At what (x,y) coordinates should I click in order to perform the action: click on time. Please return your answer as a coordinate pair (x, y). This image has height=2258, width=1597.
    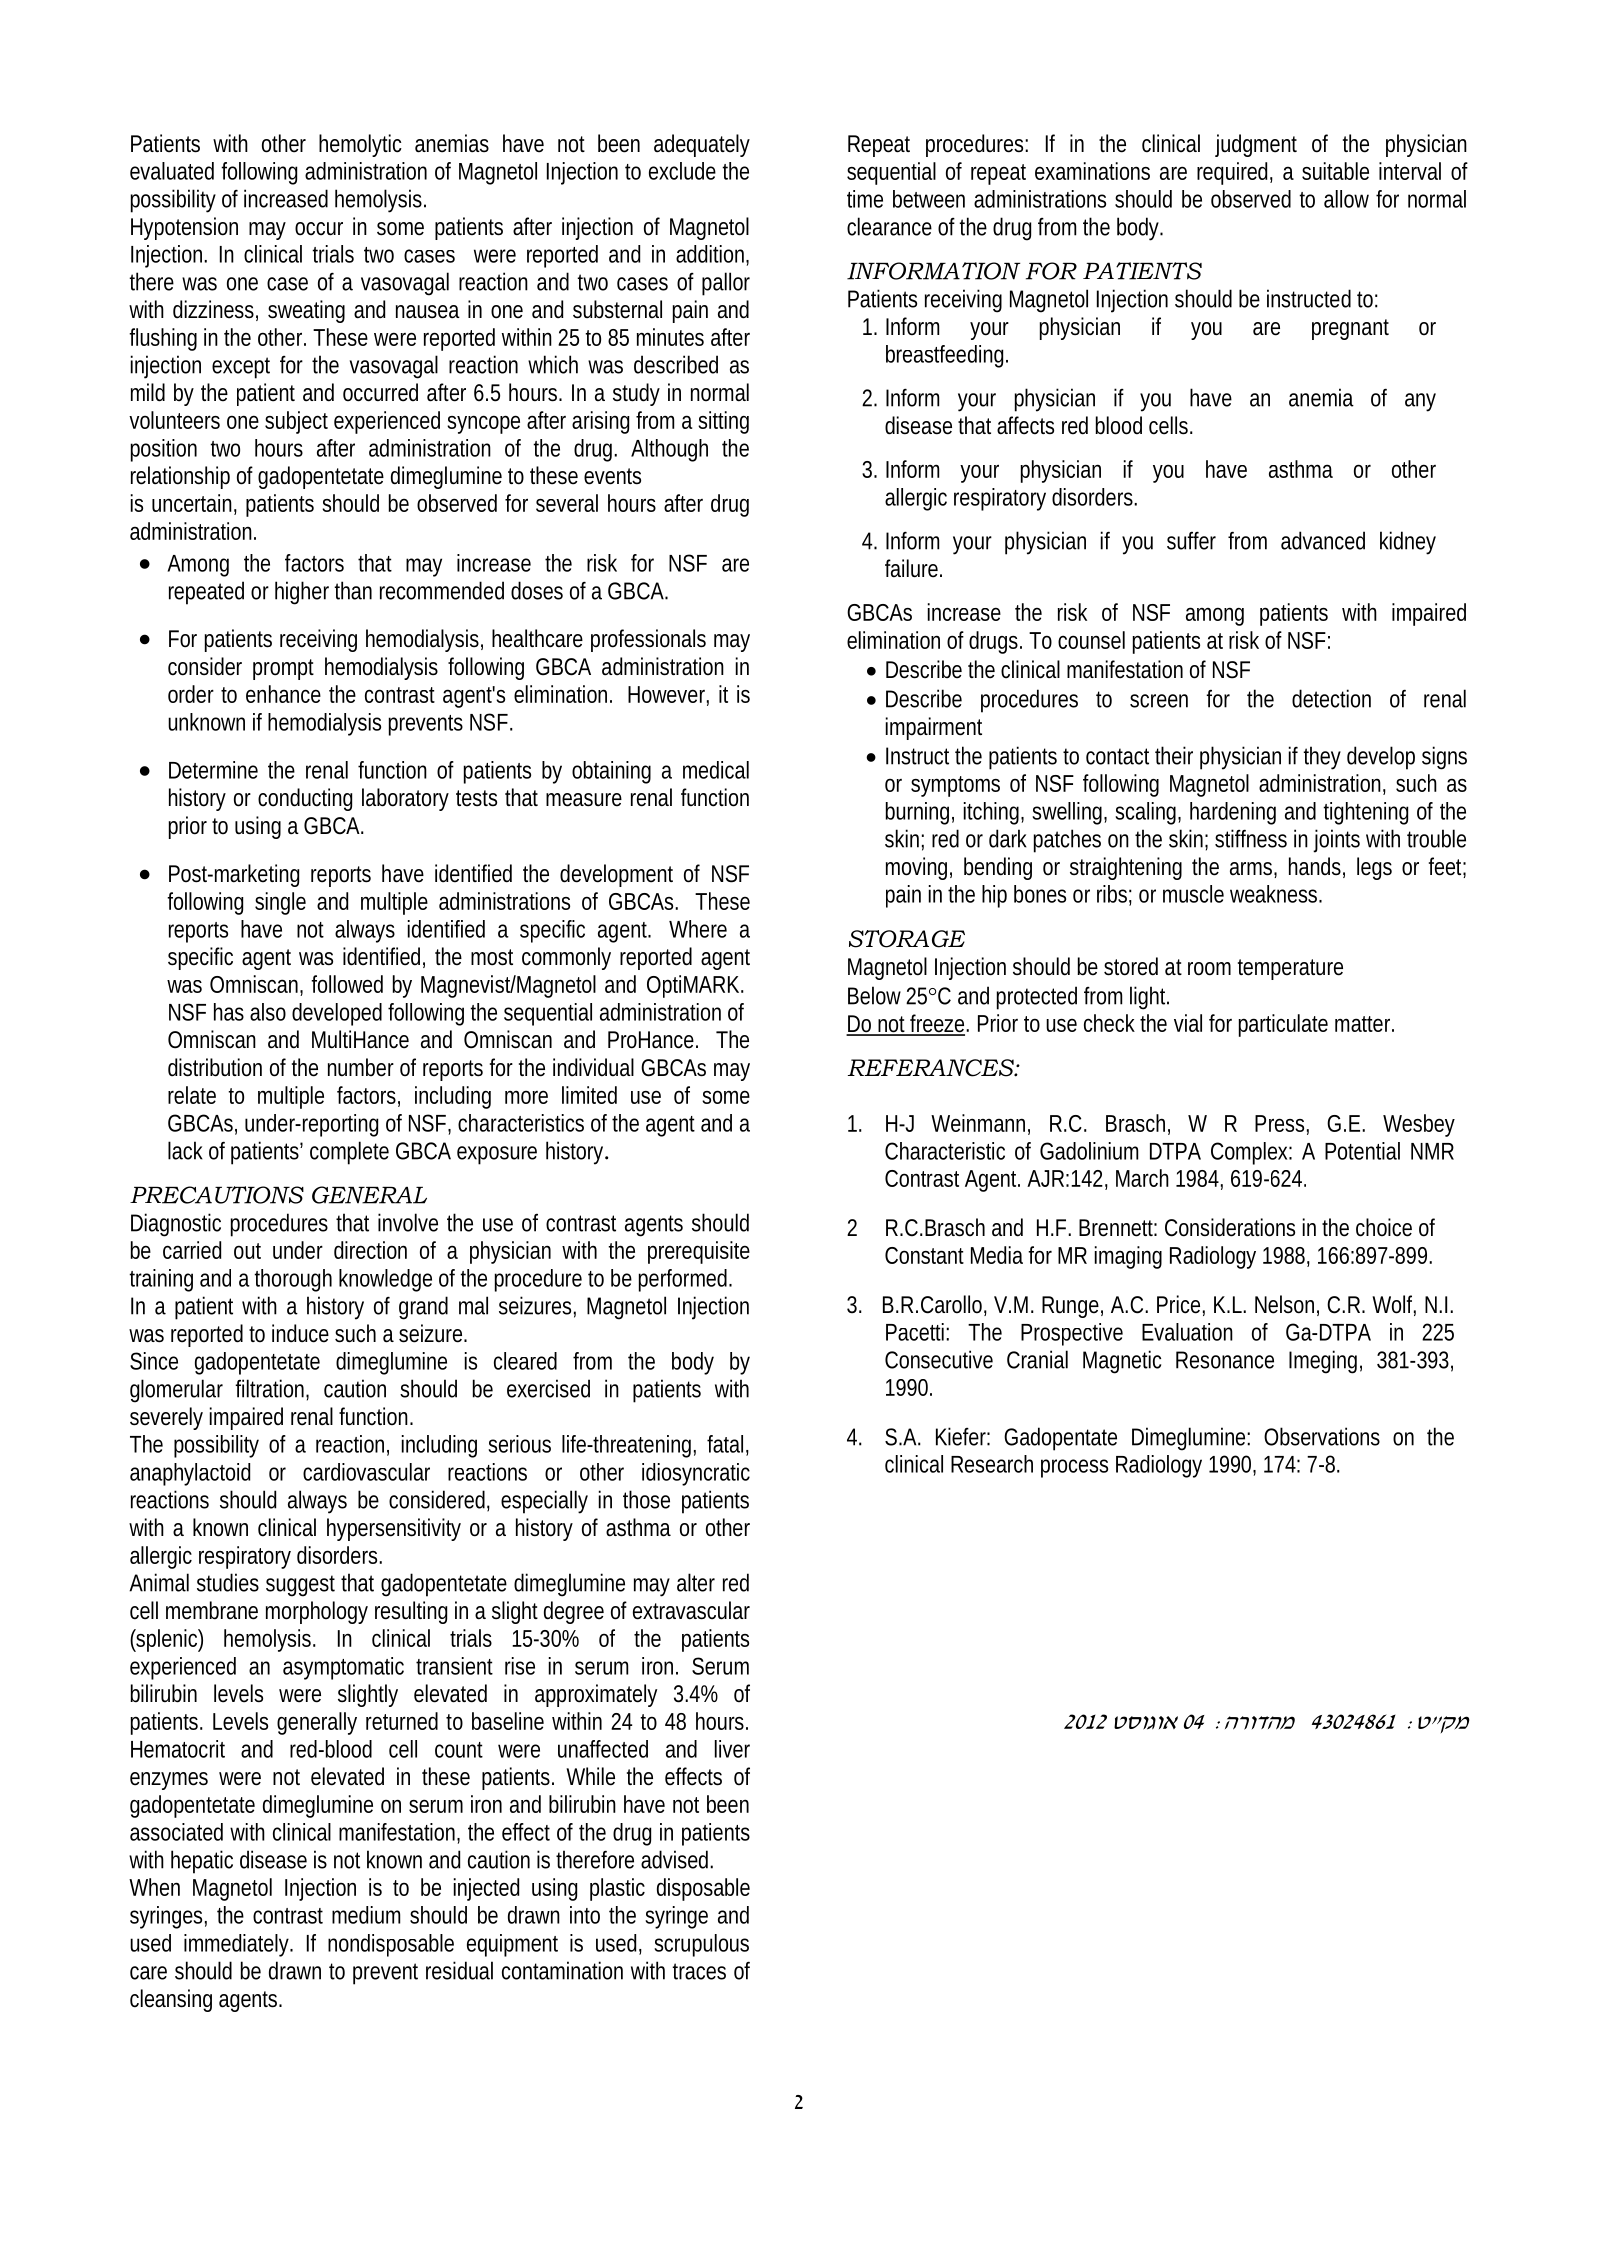
    Looking at the image, I should click on (865, 199).
